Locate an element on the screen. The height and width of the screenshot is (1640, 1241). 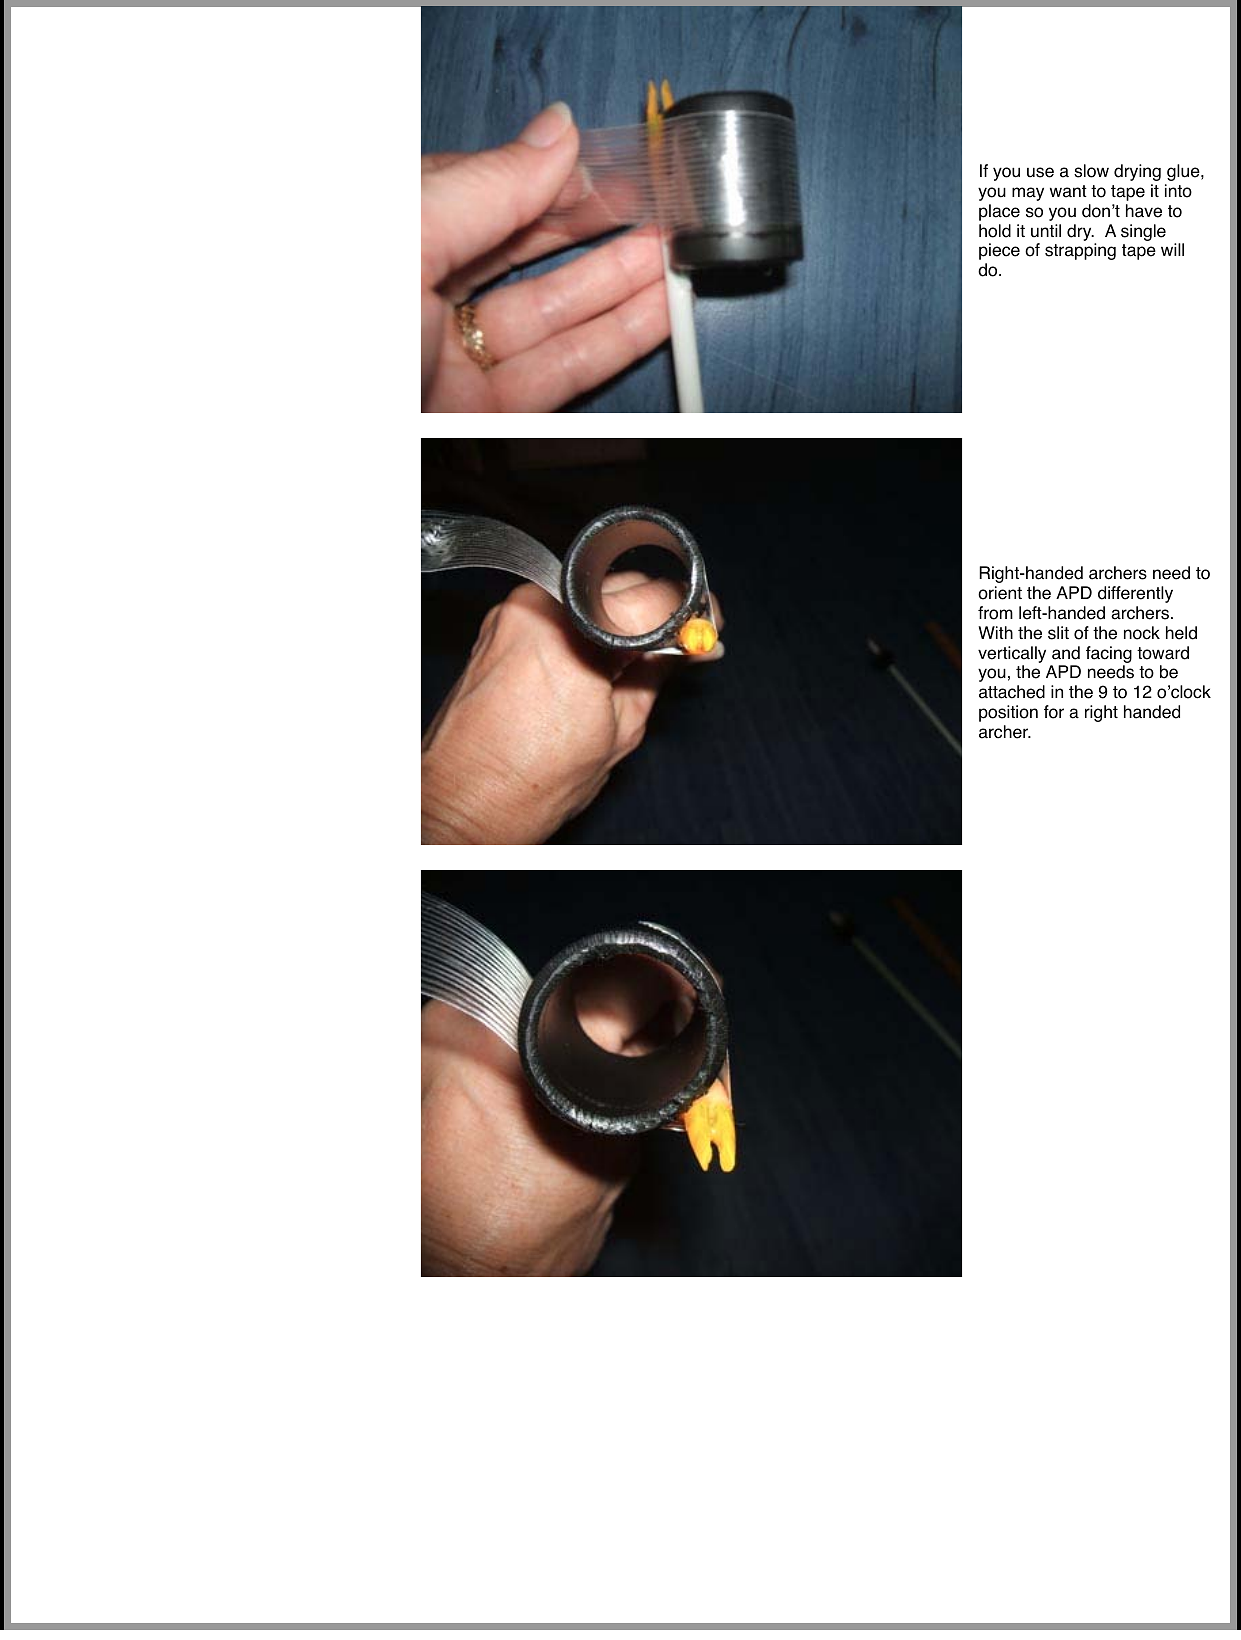
may is located at coordinates (1028, 194).
